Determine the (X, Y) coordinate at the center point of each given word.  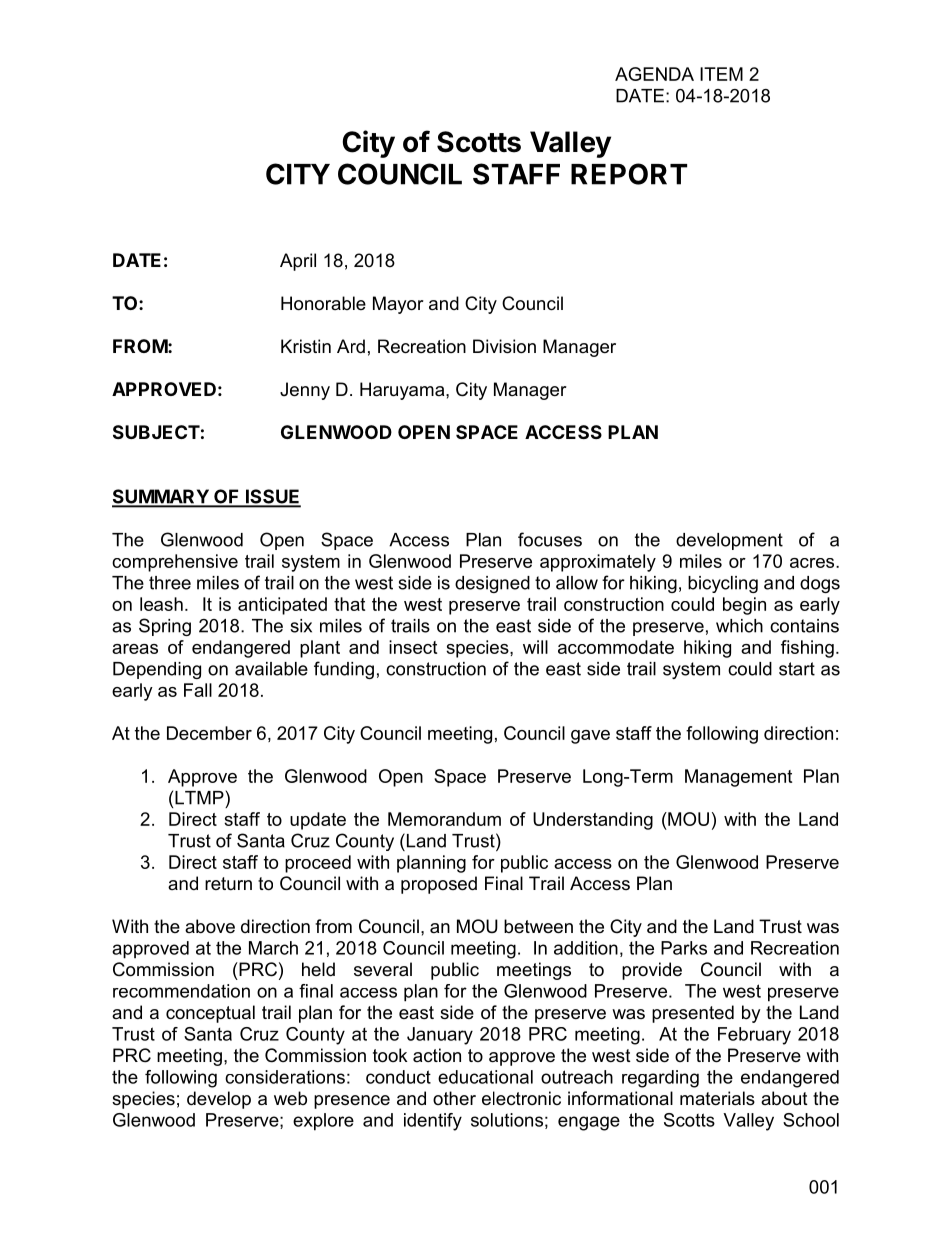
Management (738, 778)
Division (504, 346)
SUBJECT (156, 432)
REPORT (629, 174)
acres (813, 563)
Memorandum (444, 819)
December (209, 733)
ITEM (721, 74)
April (298, 262)
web (290, 1098)
